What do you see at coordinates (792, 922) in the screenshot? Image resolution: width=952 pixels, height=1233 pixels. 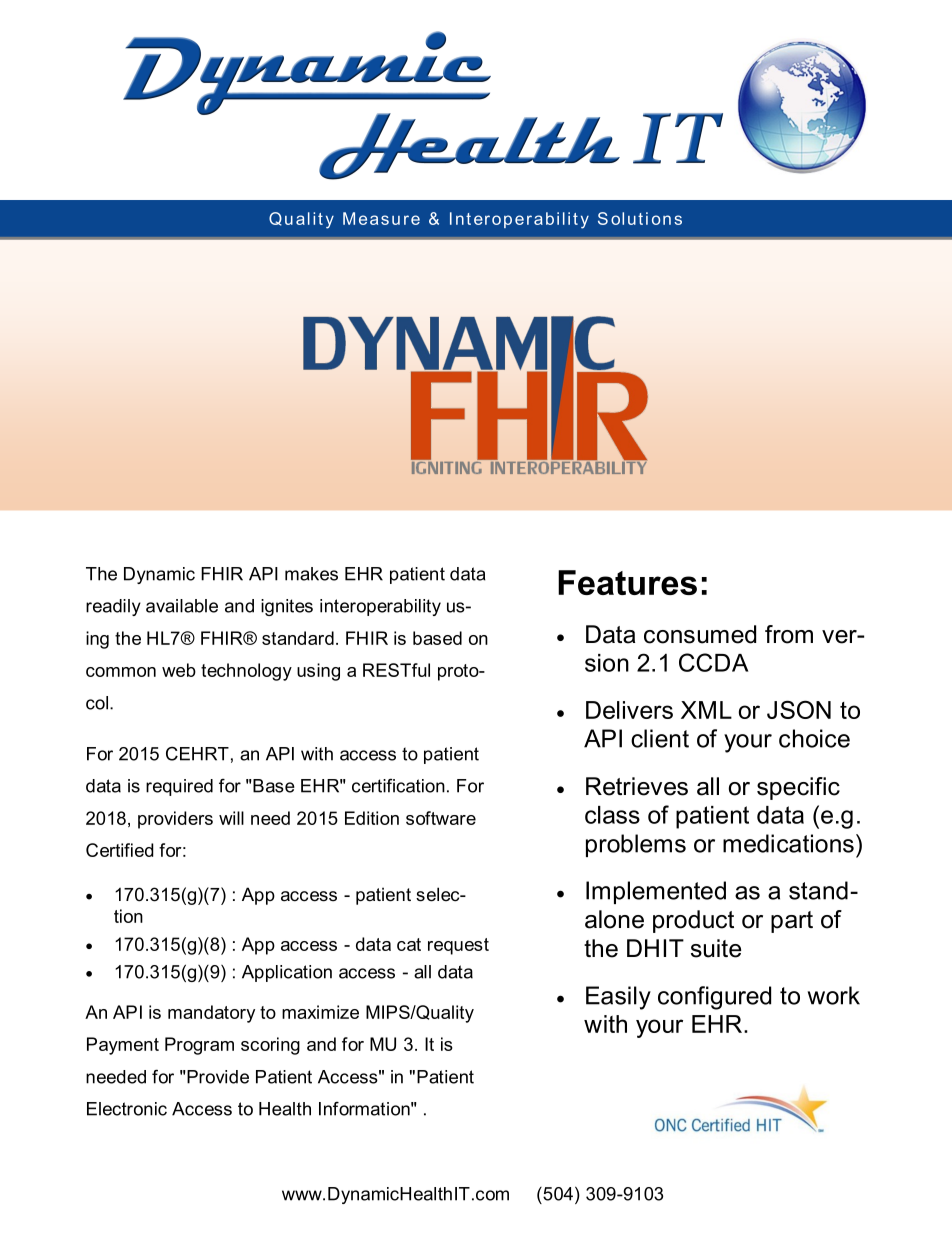 I see `part` at bounding box center [792, 922].
